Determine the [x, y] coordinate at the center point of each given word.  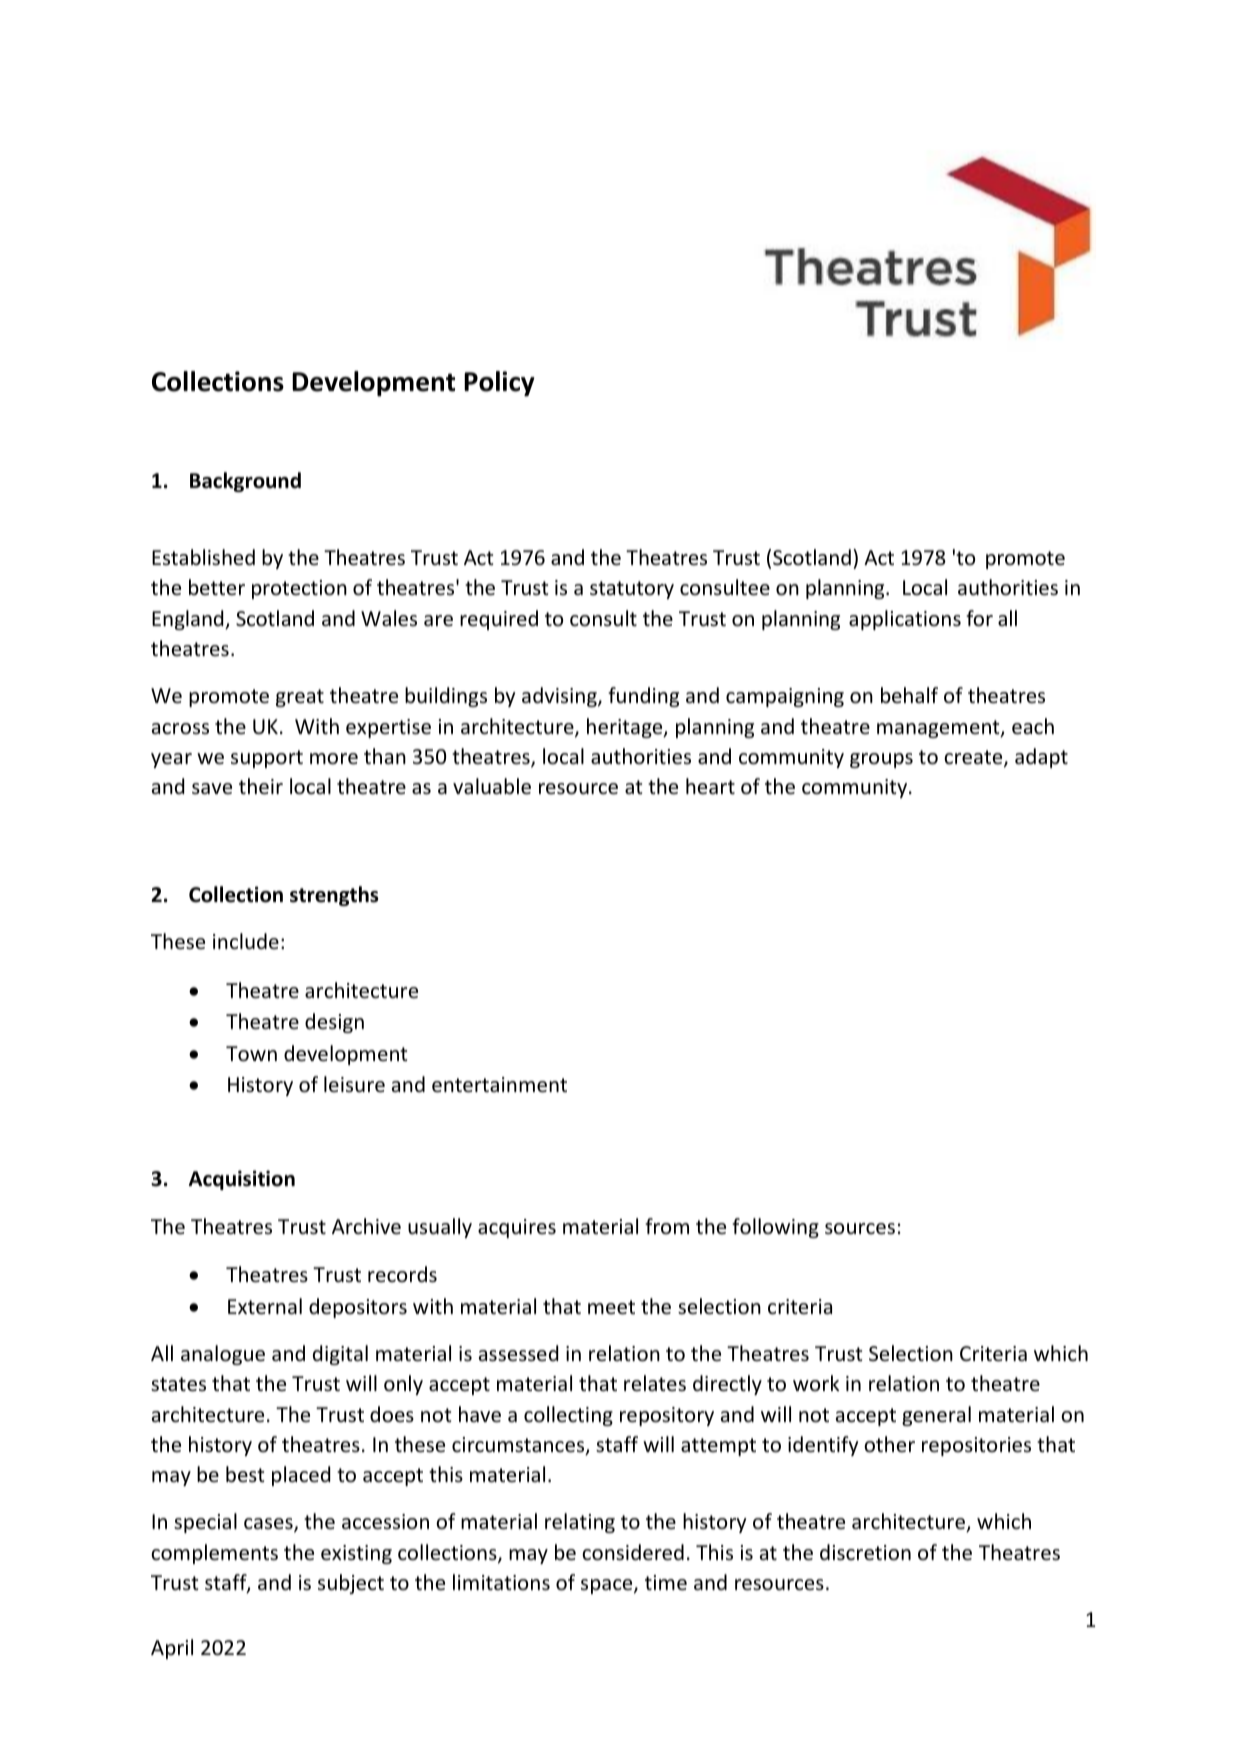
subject [351, 1584]
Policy [499, 384]
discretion [865, 1552]
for [979, 618]
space [608, 1586]
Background [245, 482]
